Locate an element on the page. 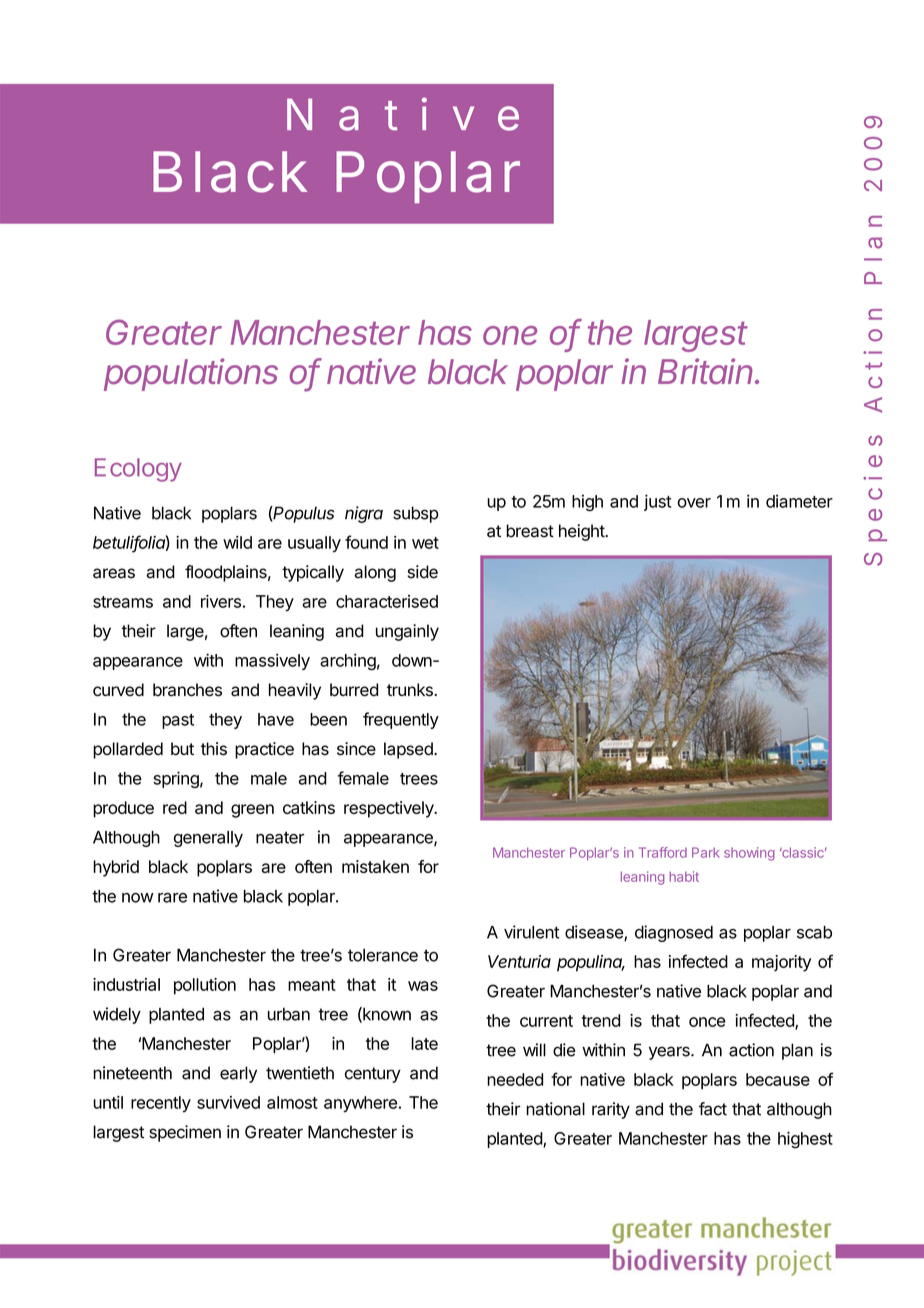  showing is located at coordinates (749, 854).
